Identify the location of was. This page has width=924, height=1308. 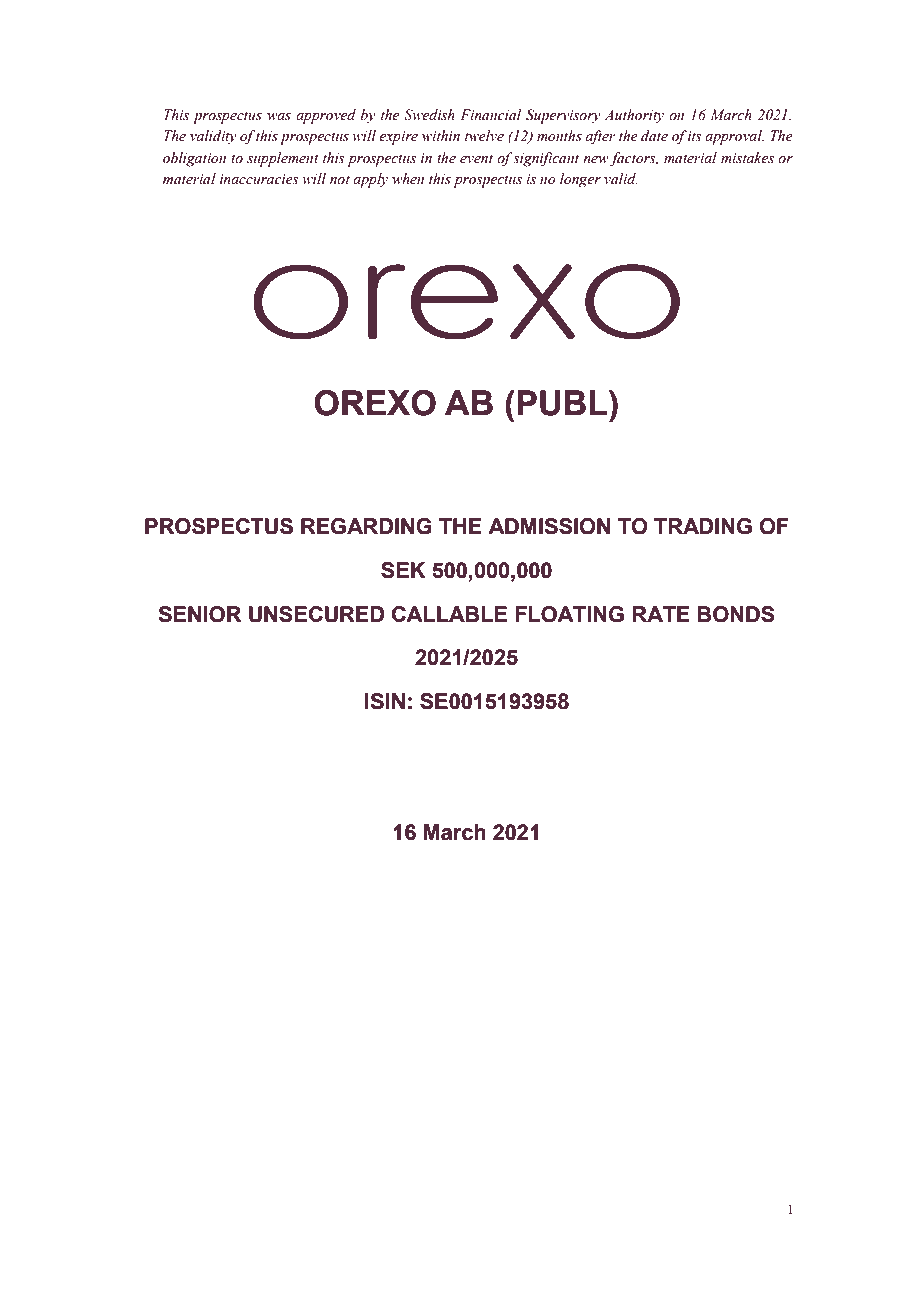
(279, 117).
